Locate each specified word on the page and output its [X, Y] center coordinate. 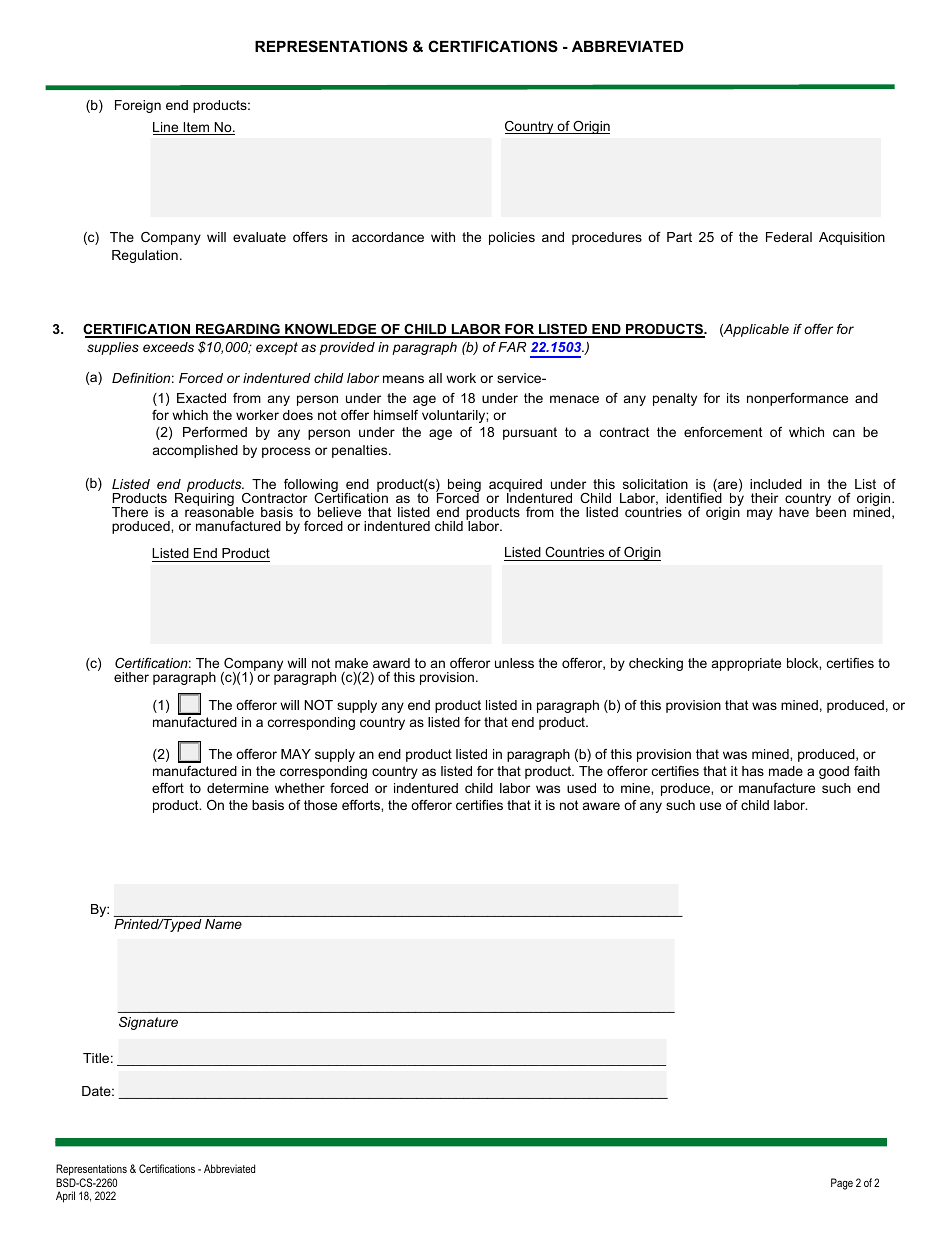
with [443, 237]
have [794, 512]
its [733, 398]
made [786, 771]
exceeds [168, 347]
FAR [512, 347]
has [753, 771]
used [581, 788]
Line [167, 128]
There [130, 512]
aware [601, 806]
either [131, 677]
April [65, 1197]
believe [339, 512]
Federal [789, 237]
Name [223, 924]
